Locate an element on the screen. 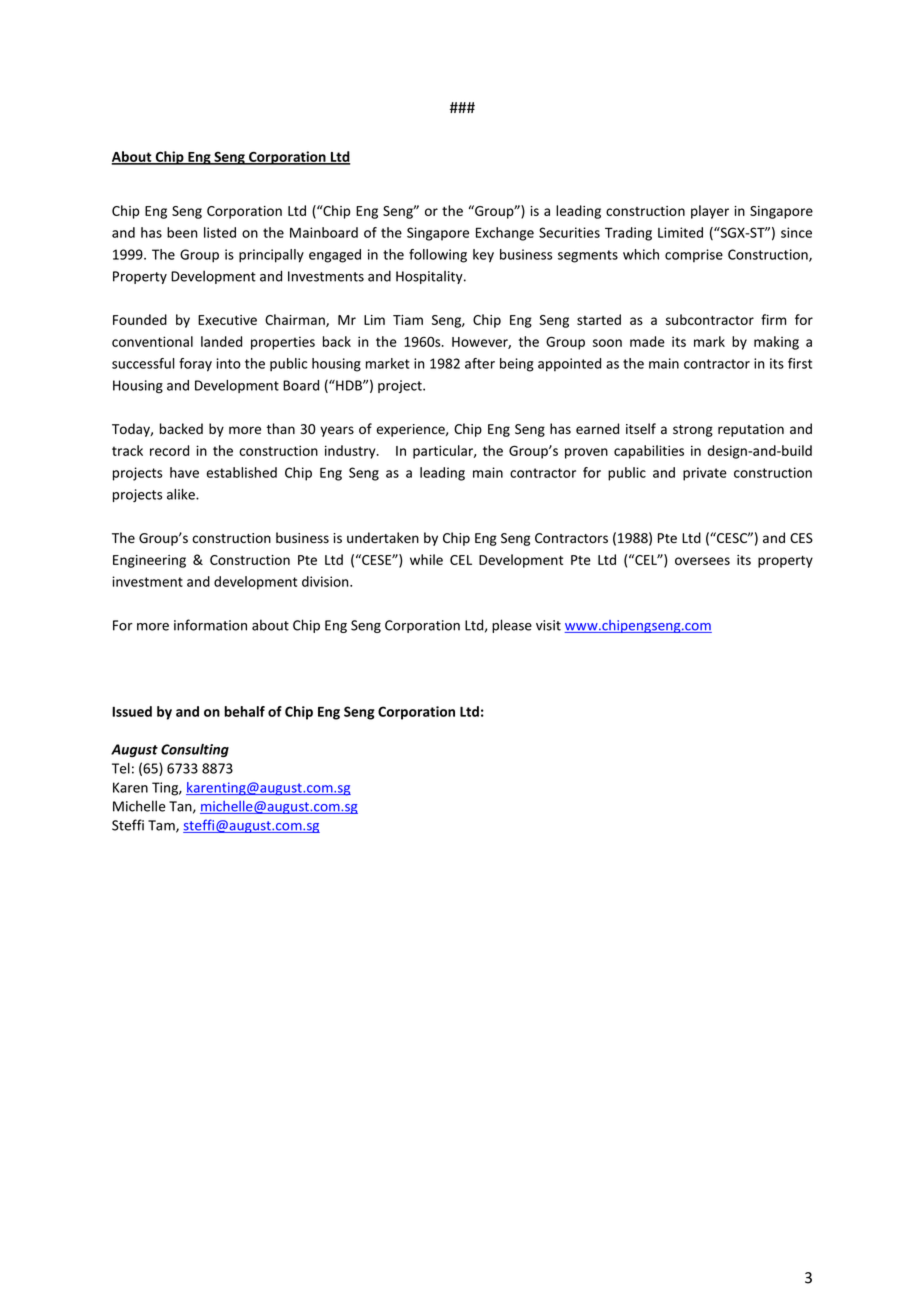 Image resolution: width=924 pixels, height=1308 pixels. oversees is located at coordinates (702, 561).
